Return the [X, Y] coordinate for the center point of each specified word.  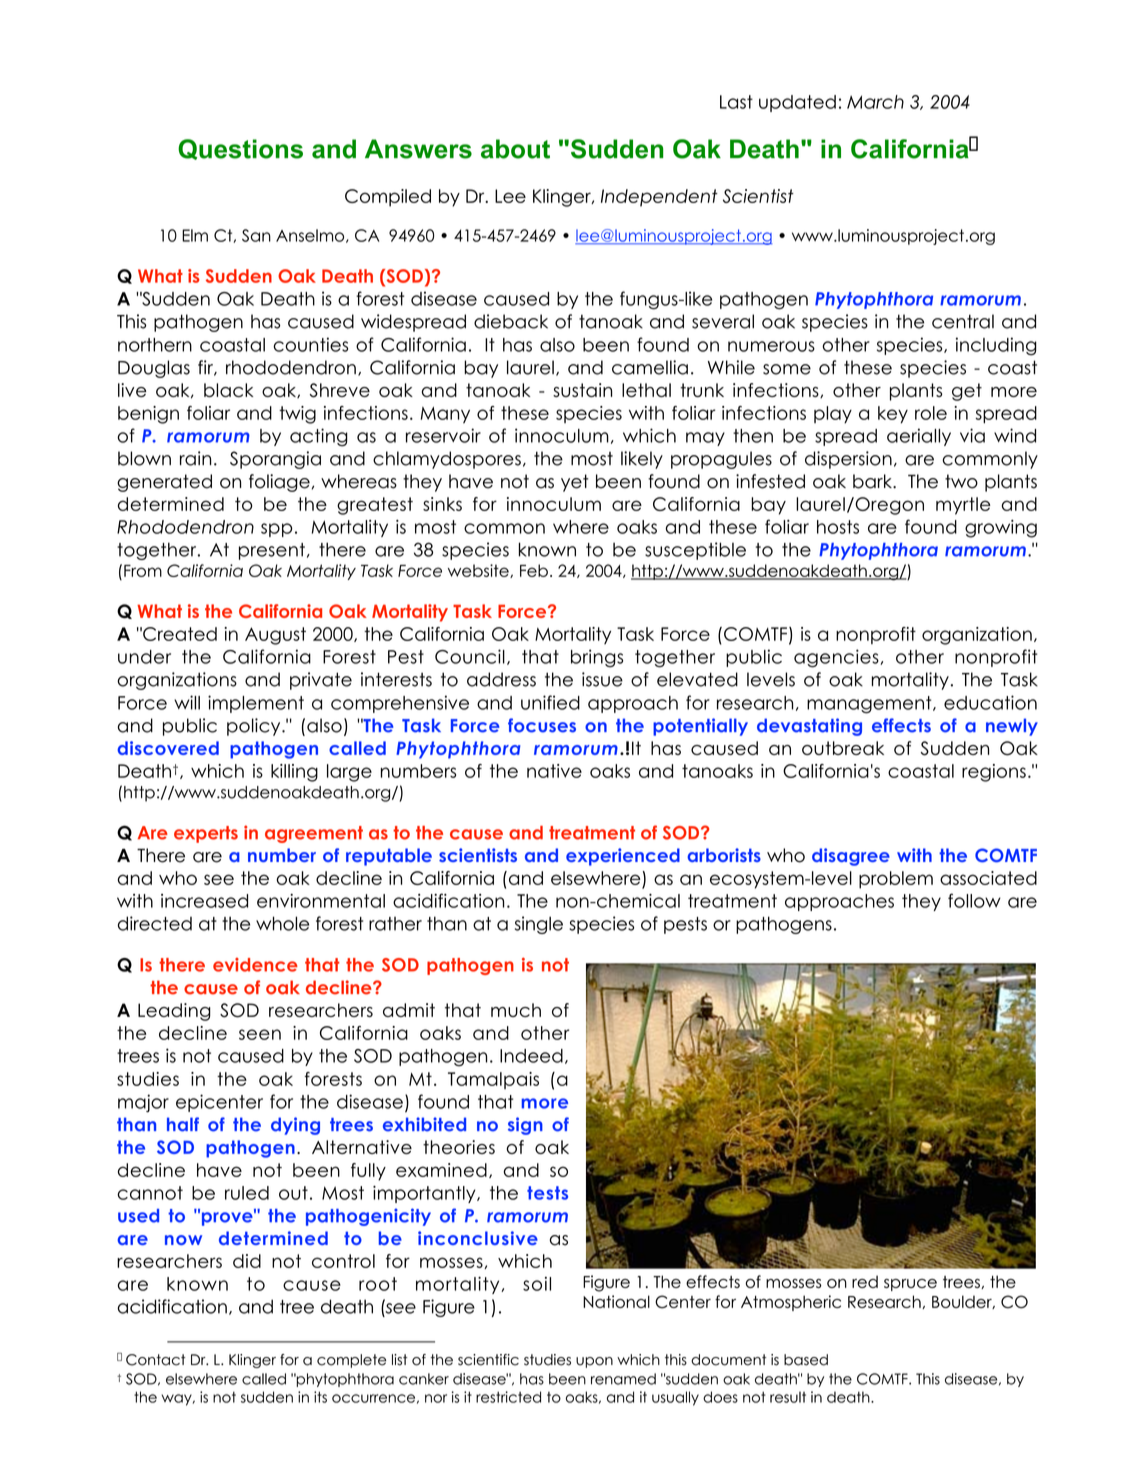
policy [255, 727]
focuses [542, 725]
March [875, 102]
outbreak [843, 748]
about [515, 149]
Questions [240, 149]
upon [594, 1362]
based [806, 1360]
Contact [156, 1360]
